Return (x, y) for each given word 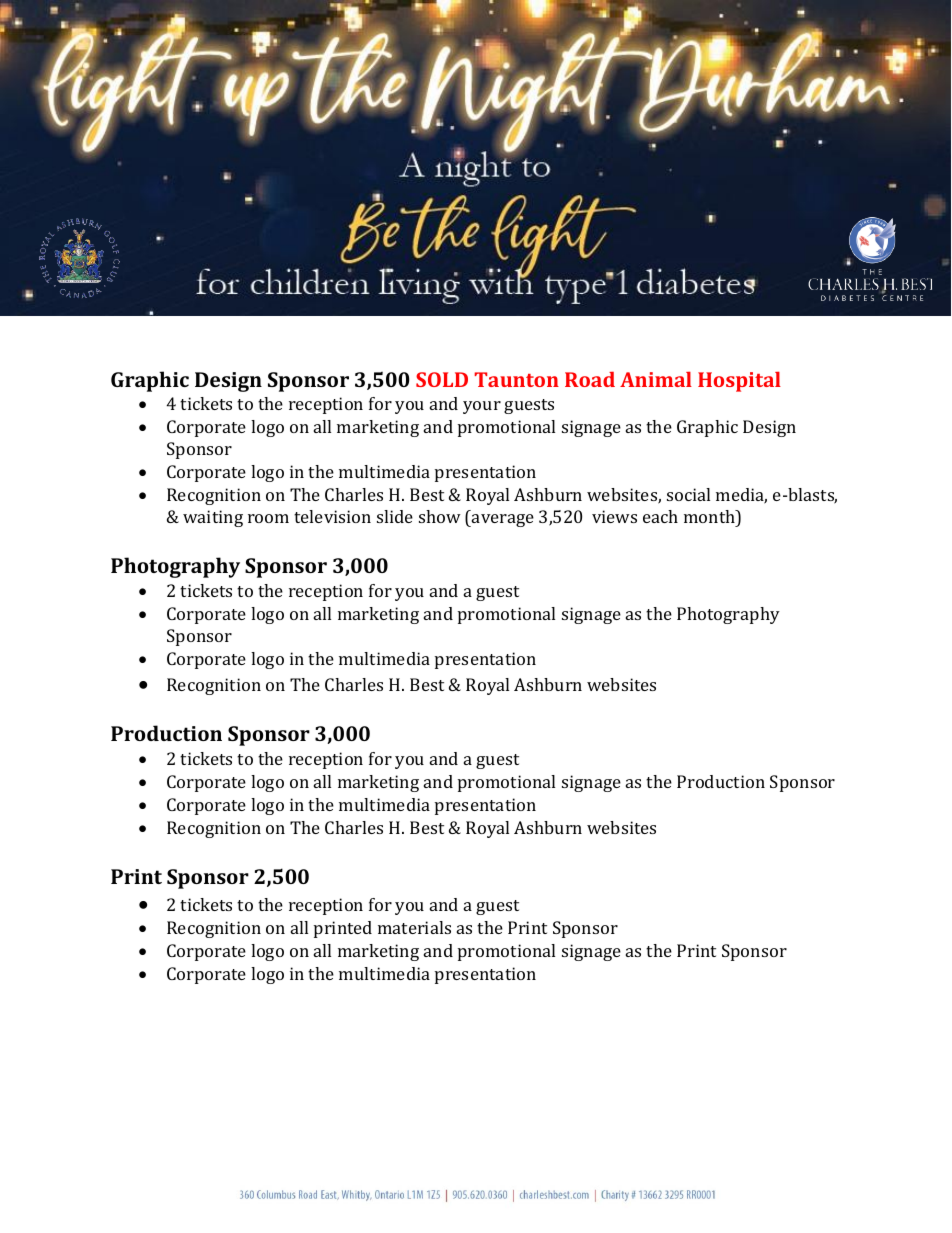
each (660, 516)
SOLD (442, 379)
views (614, 516)
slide (395, 516)
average (502, 520)
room (268, 518)
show (440, 516)
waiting (213, 518)
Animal (656, 379)
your (482, 407)
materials (414, 927)
